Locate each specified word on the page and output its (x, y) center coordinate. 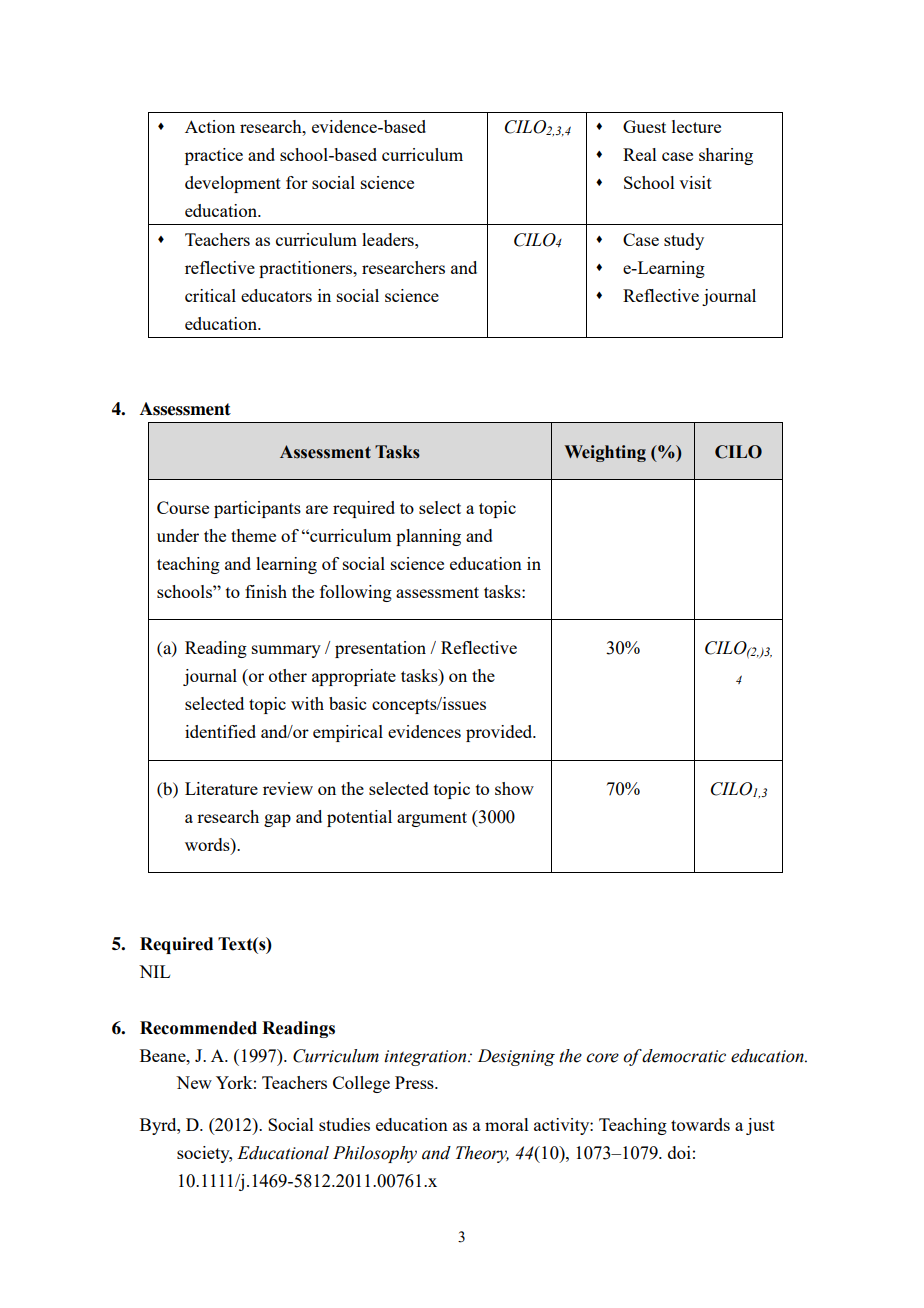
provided (500, 733)
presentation (380, 649)
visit (695, 182)
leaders (389, 239)
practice (214, 156)
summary (286, 651)
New (194, 1082)
